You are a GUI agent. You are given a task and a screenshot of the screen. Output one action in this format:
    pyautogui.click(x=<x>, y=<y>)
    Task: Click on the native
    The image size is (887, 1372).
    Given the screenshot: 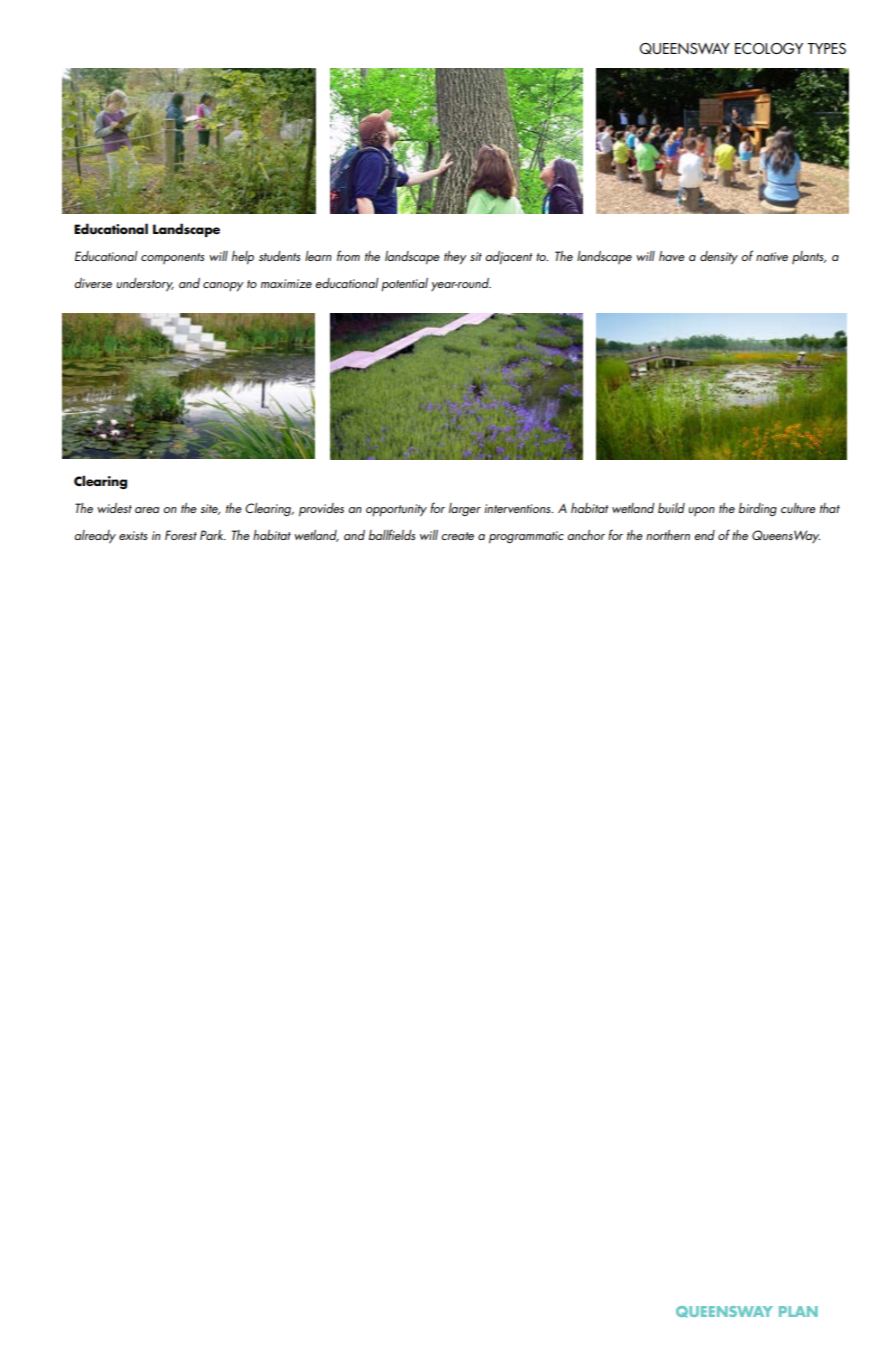 What is the action you would take?
    pyautogui.click(x=772, y=256)
